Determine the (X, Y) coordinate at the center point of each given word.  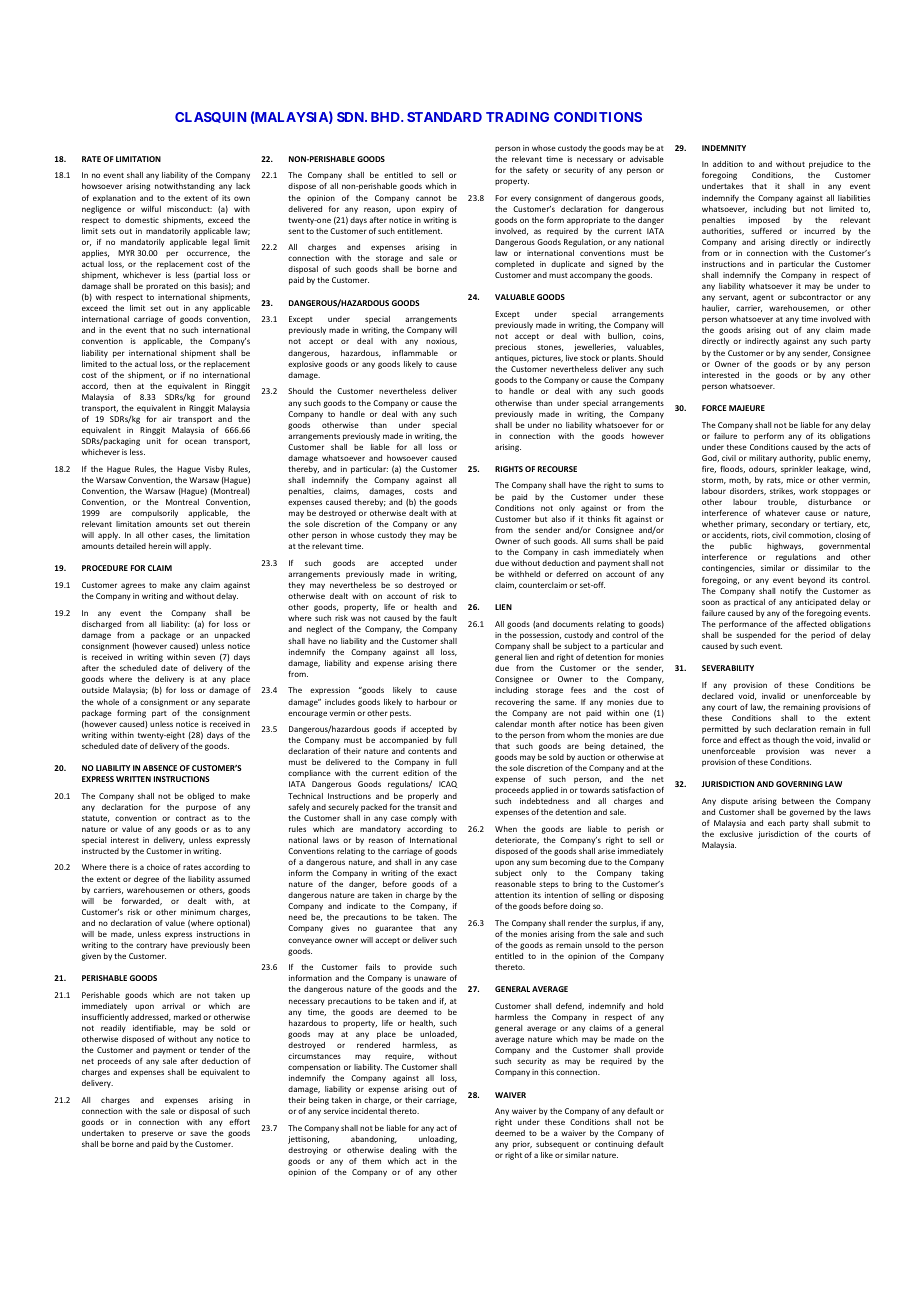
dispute (734, 802)
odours (763, 469)
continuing (614, 1145)
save (198, 1133)
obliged (200, 797)
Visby (214, 470)
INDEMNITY (724, 148)
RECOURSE (557, 469)
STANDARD (444, 117)
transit (429, 807)
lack (243, 186)
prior (522, 1145)
